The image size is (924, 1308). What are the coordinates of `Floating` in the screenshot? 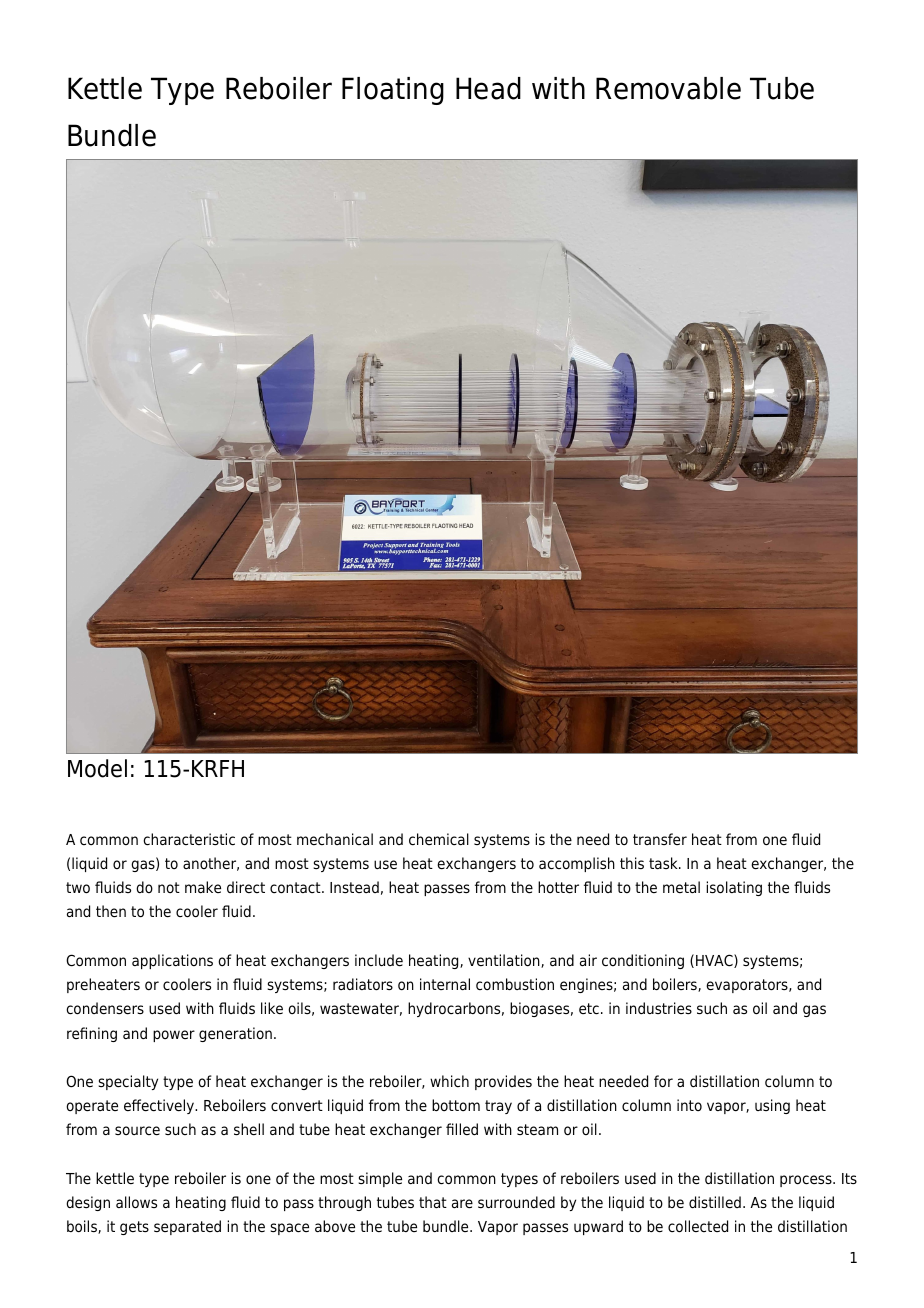 It's located at (393, 91).
